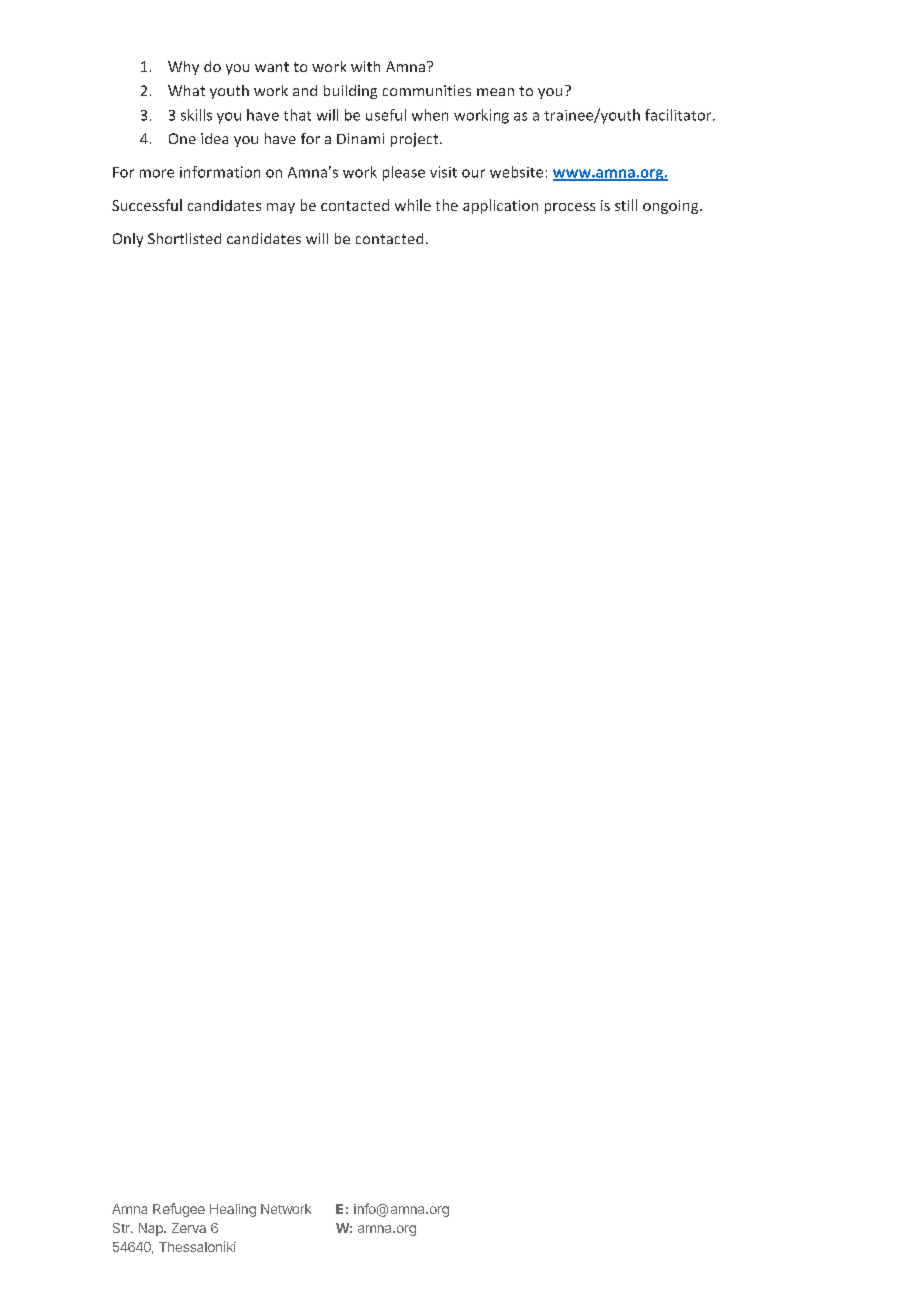 The height and width of the screenshot is (1308, 924). Describe the element at coordinates (233, 1210) in the screenshot. I see `Healing` at that location.
